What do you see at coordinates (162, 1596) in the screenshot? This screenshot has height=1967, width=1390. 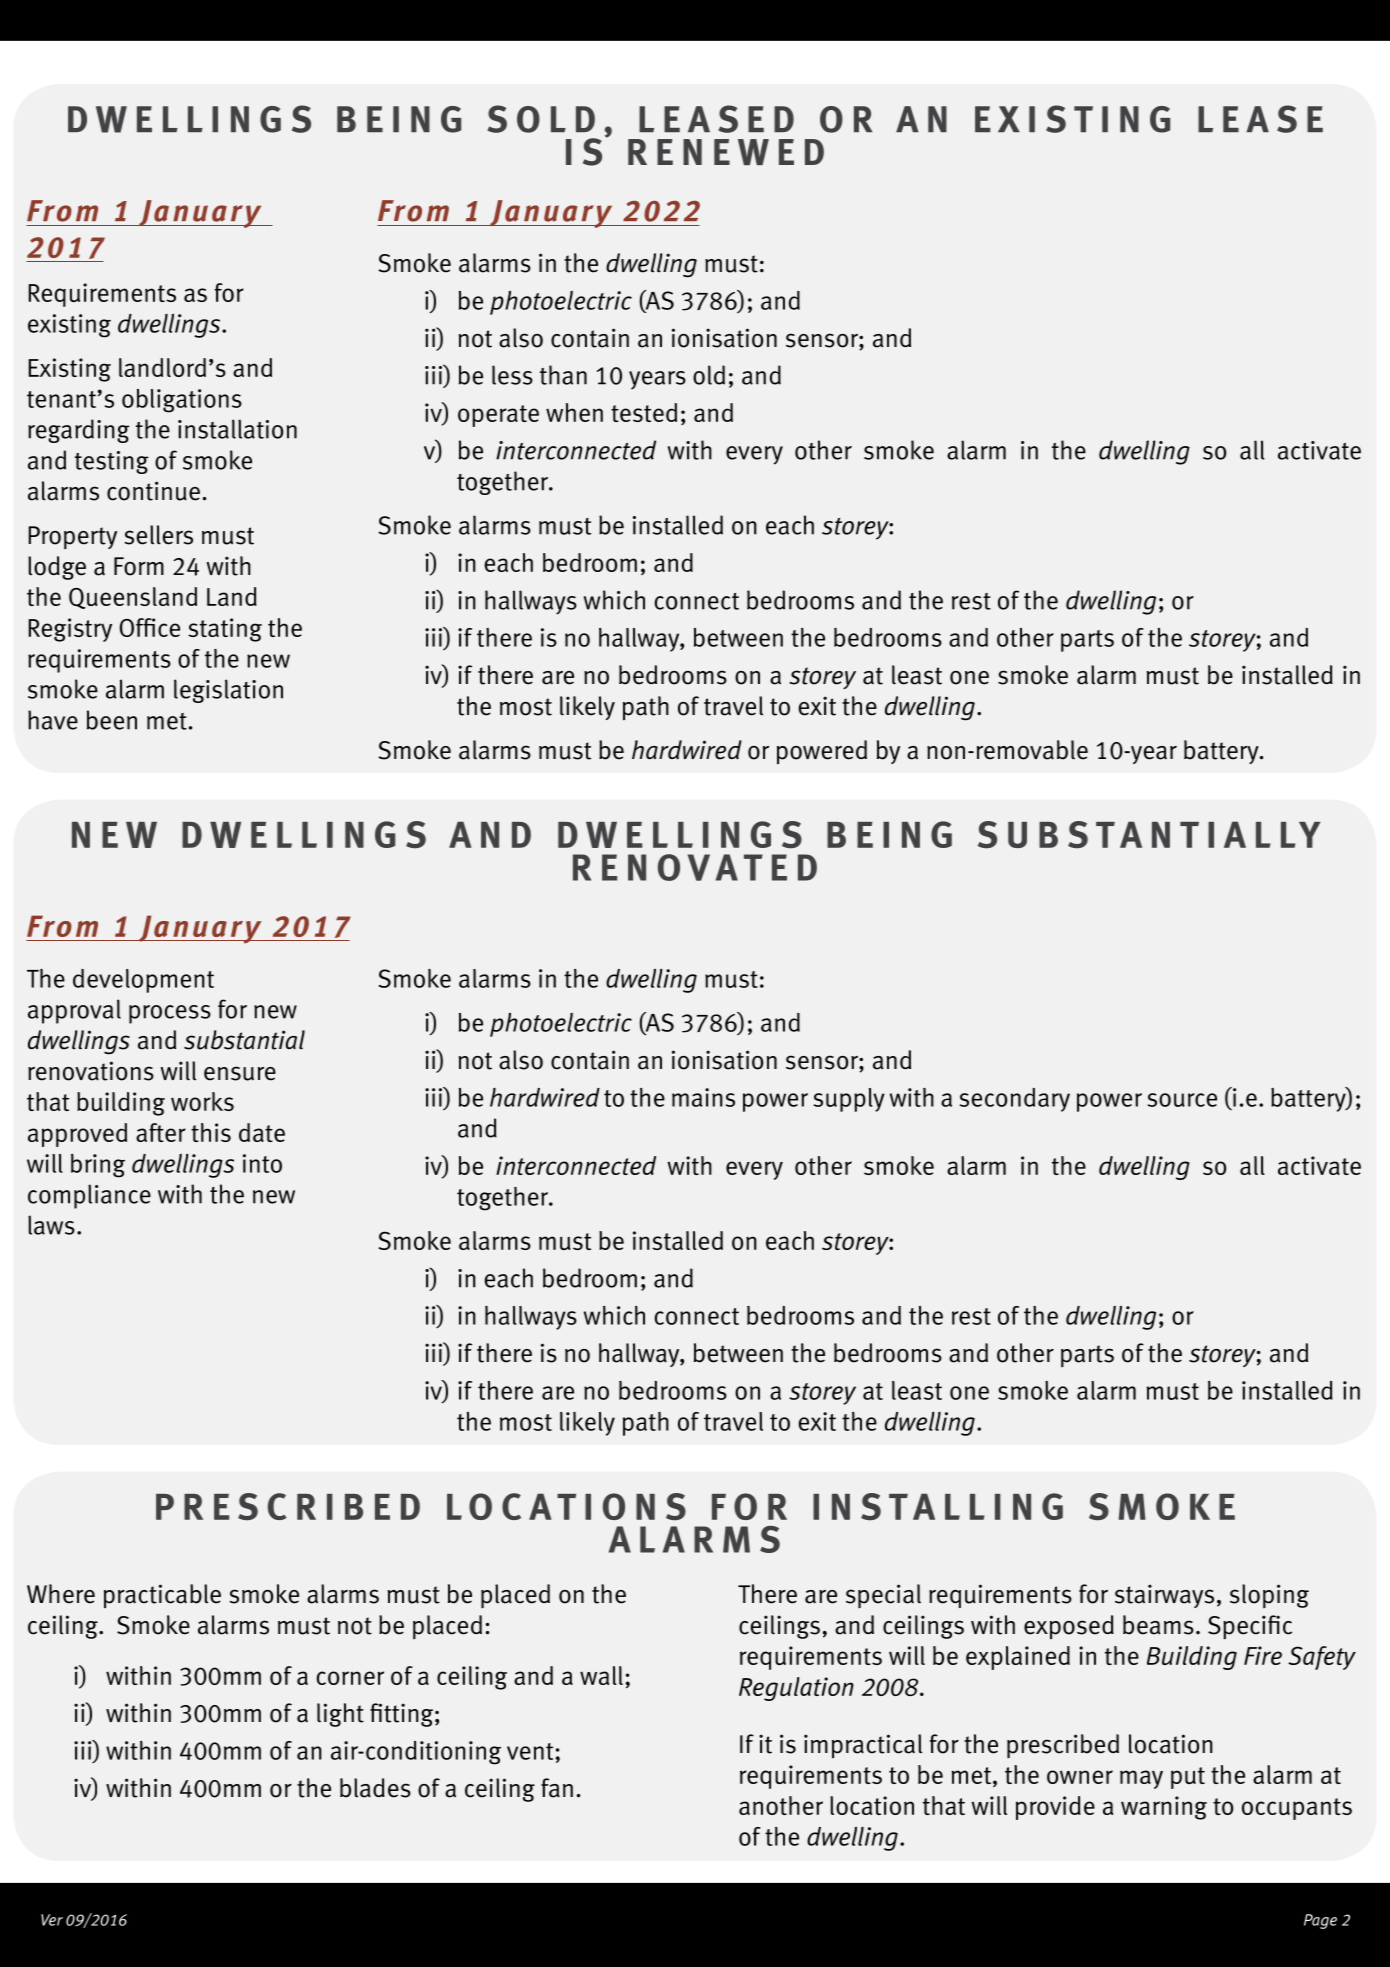 I see `practicable` at bounding box center [162, 1596].
